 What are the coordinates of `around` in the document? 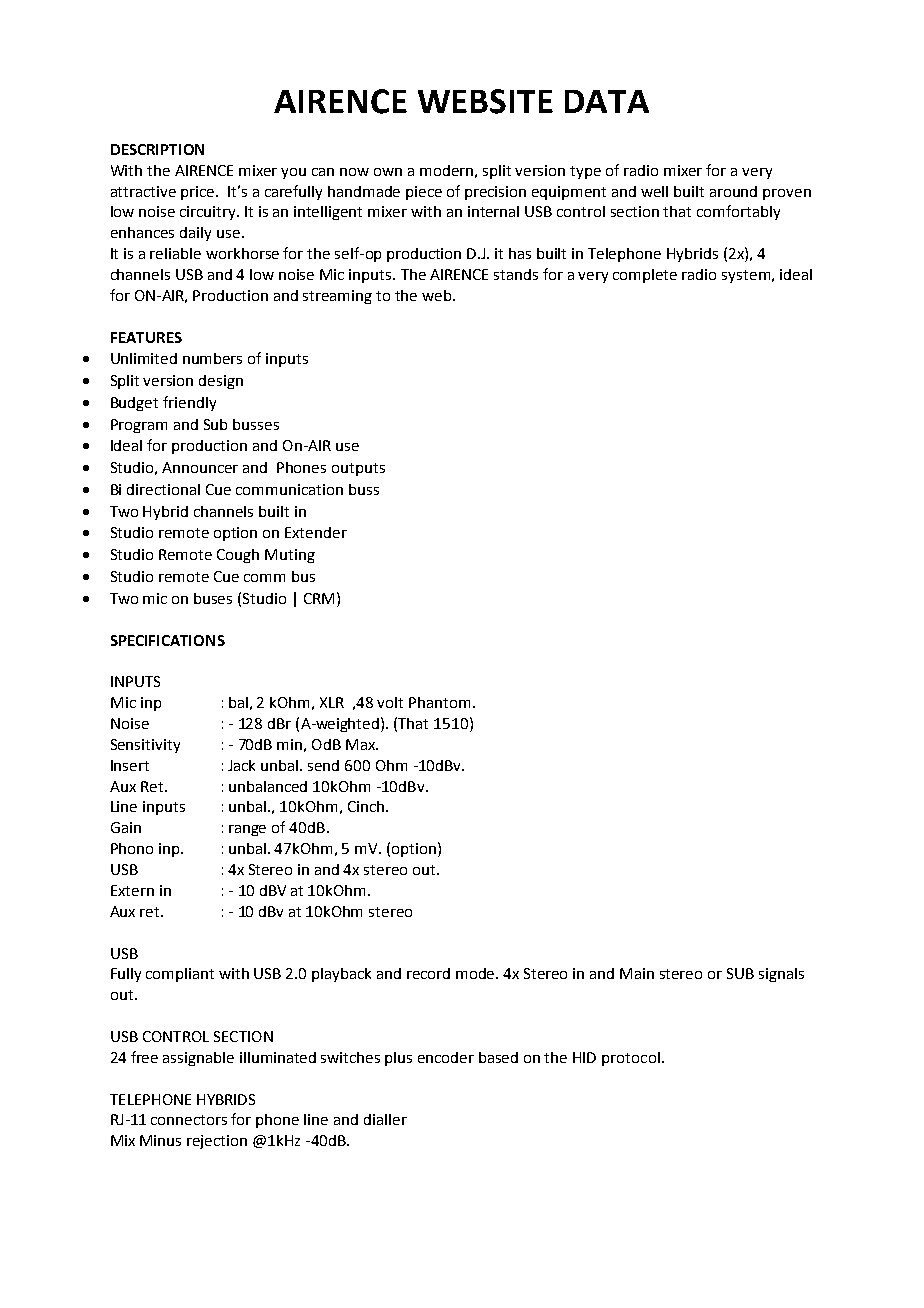 It's located at (733, 191).
